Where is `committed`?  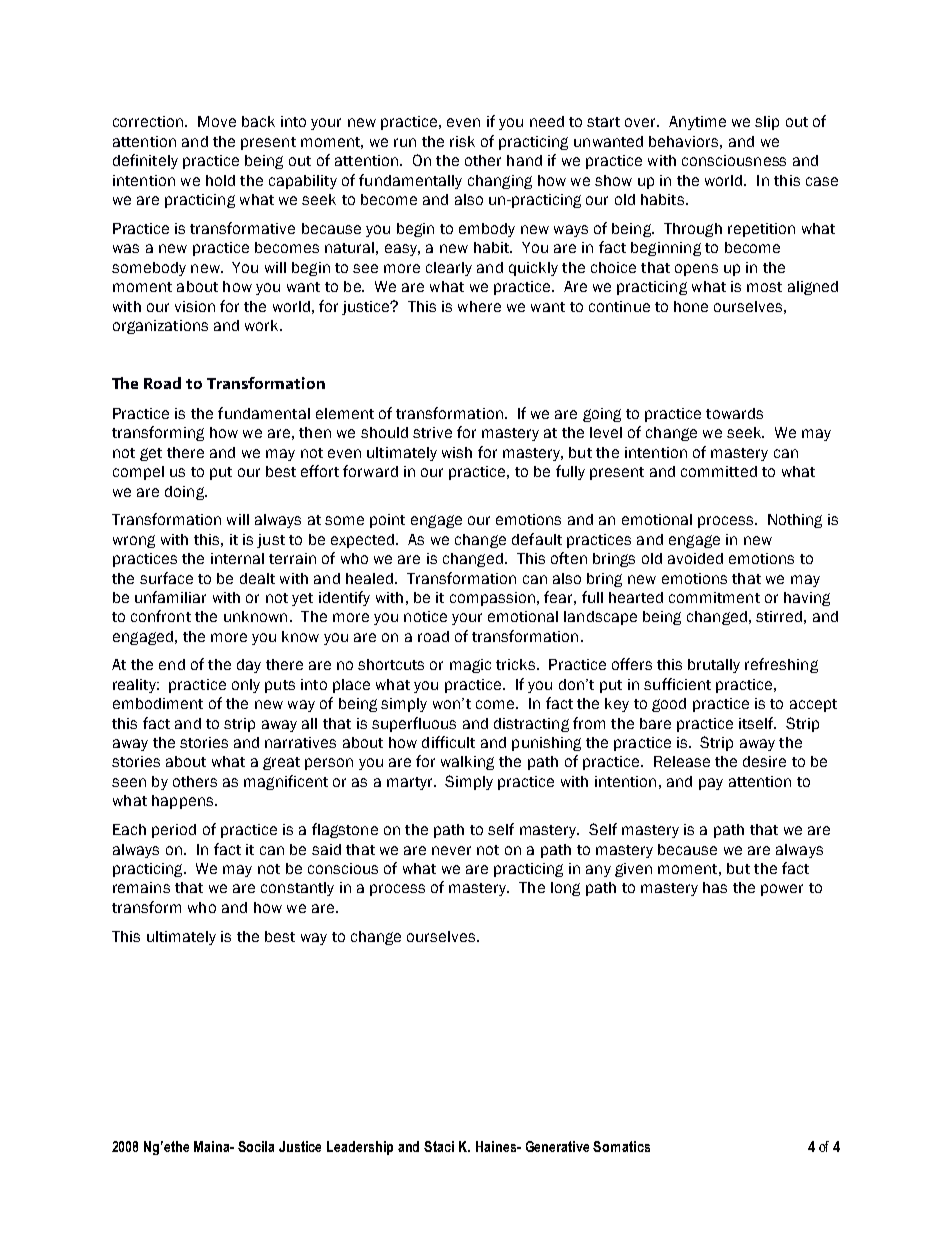 committed is located at coordinates (719, 471).
